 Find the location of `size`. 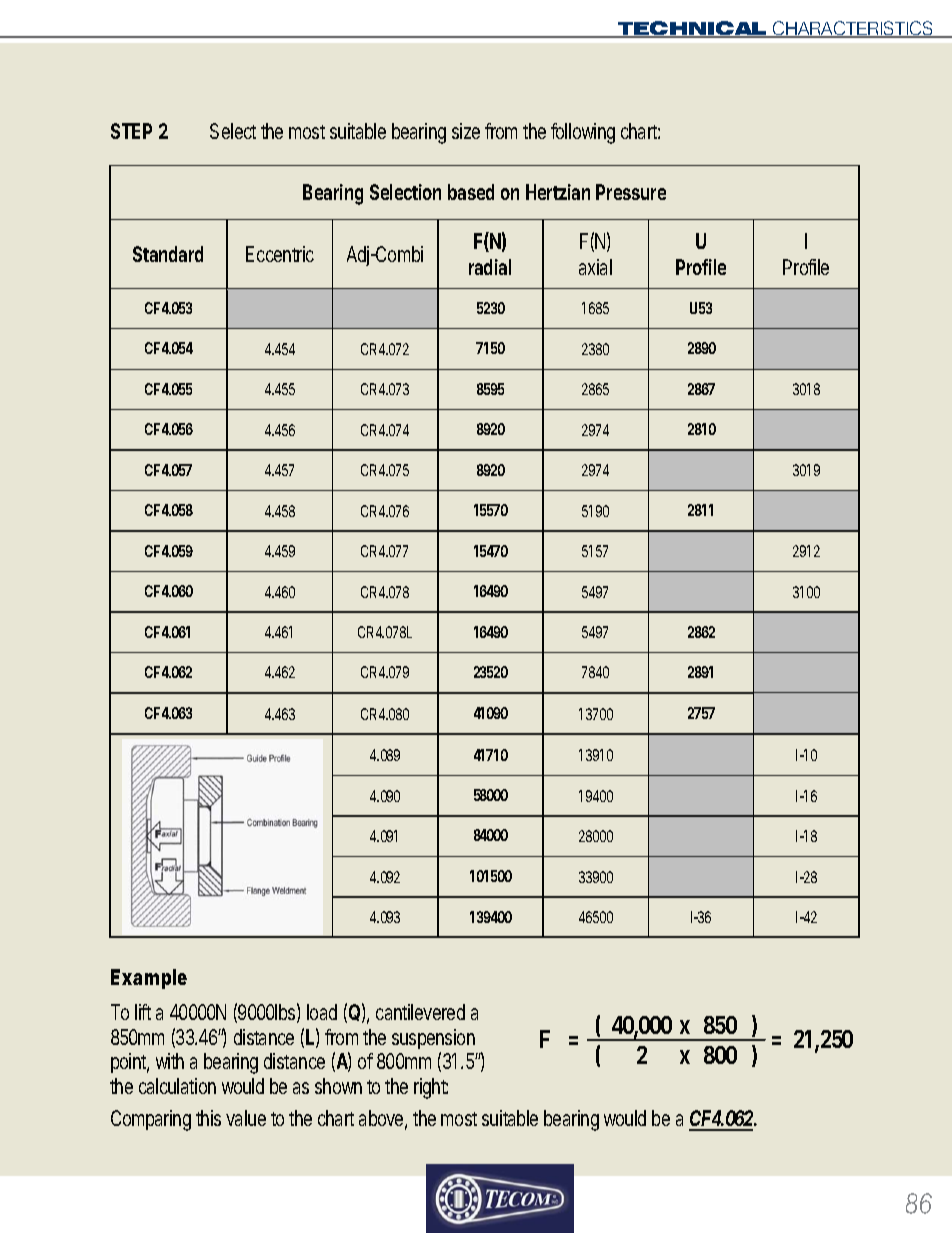

size is located at coordinates (466, 131).
